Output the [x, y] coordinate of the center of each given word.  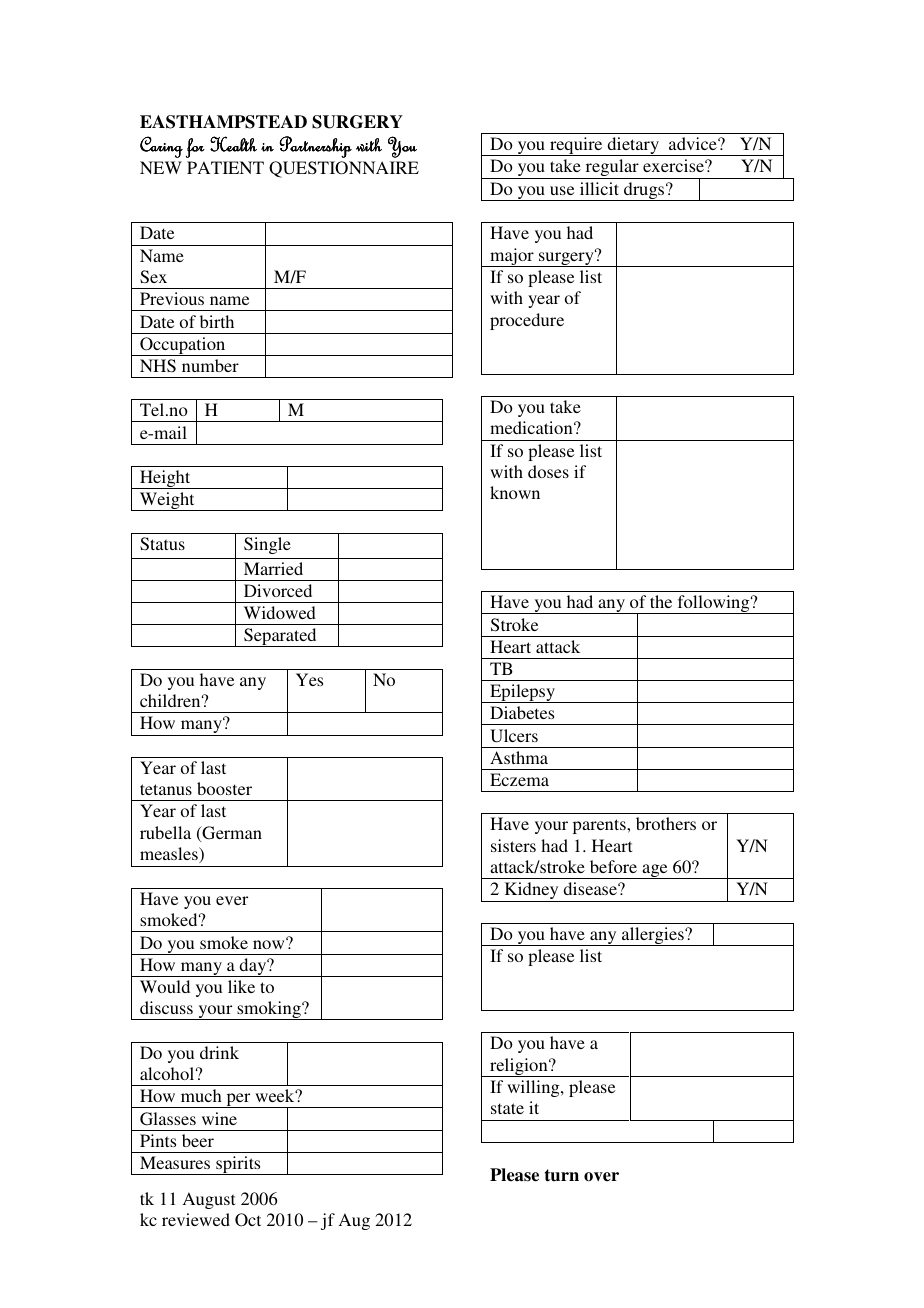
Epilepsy [523, 693]
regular [612, 169]
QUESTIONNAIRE [344, 169]
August [209, 1200]
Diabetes [522, 712]
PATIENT [225, 167]
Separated [280, 637]
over [601, 1177]
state [507, 1108]
